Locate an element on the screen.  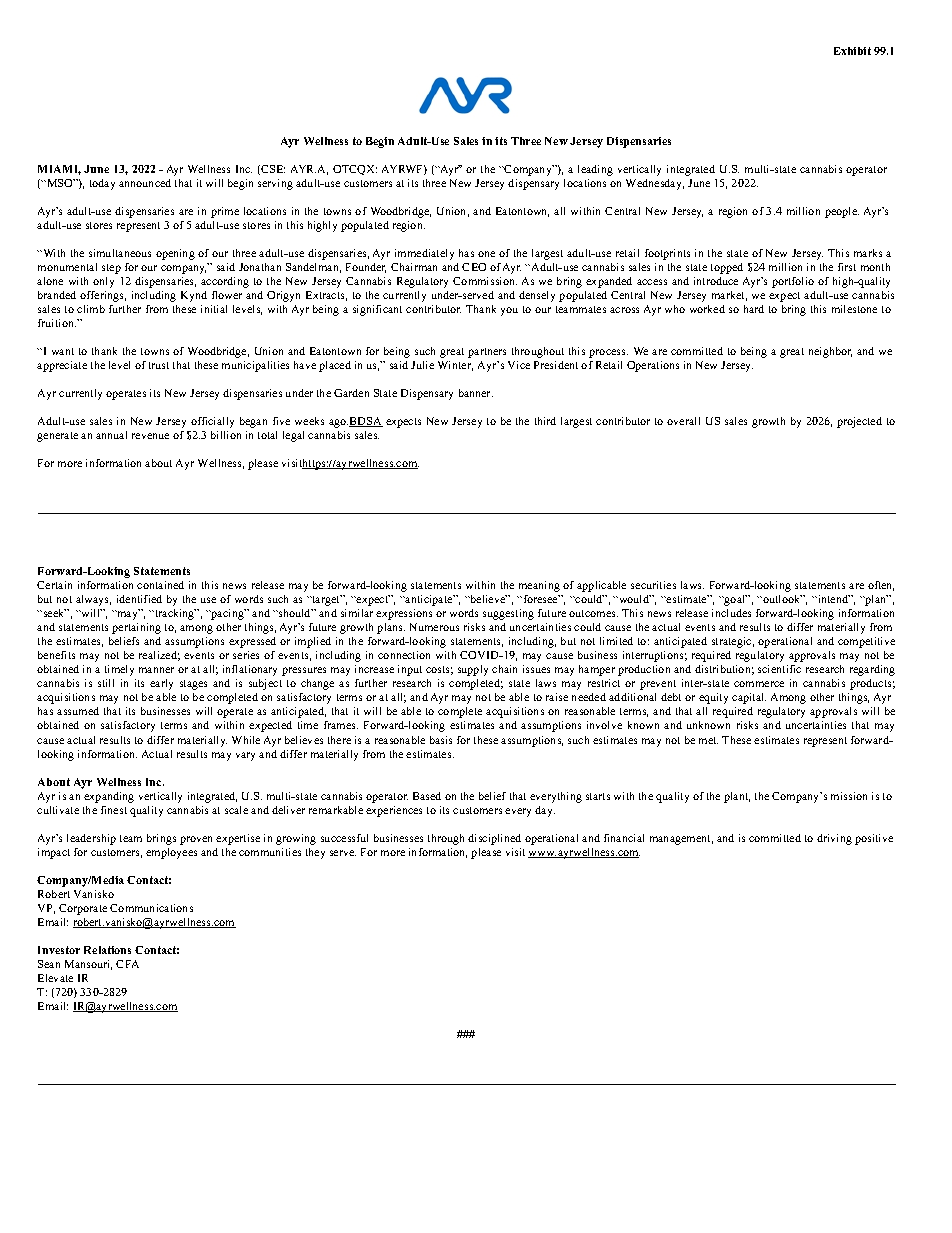
partners is located at coordinates (487, 353).
